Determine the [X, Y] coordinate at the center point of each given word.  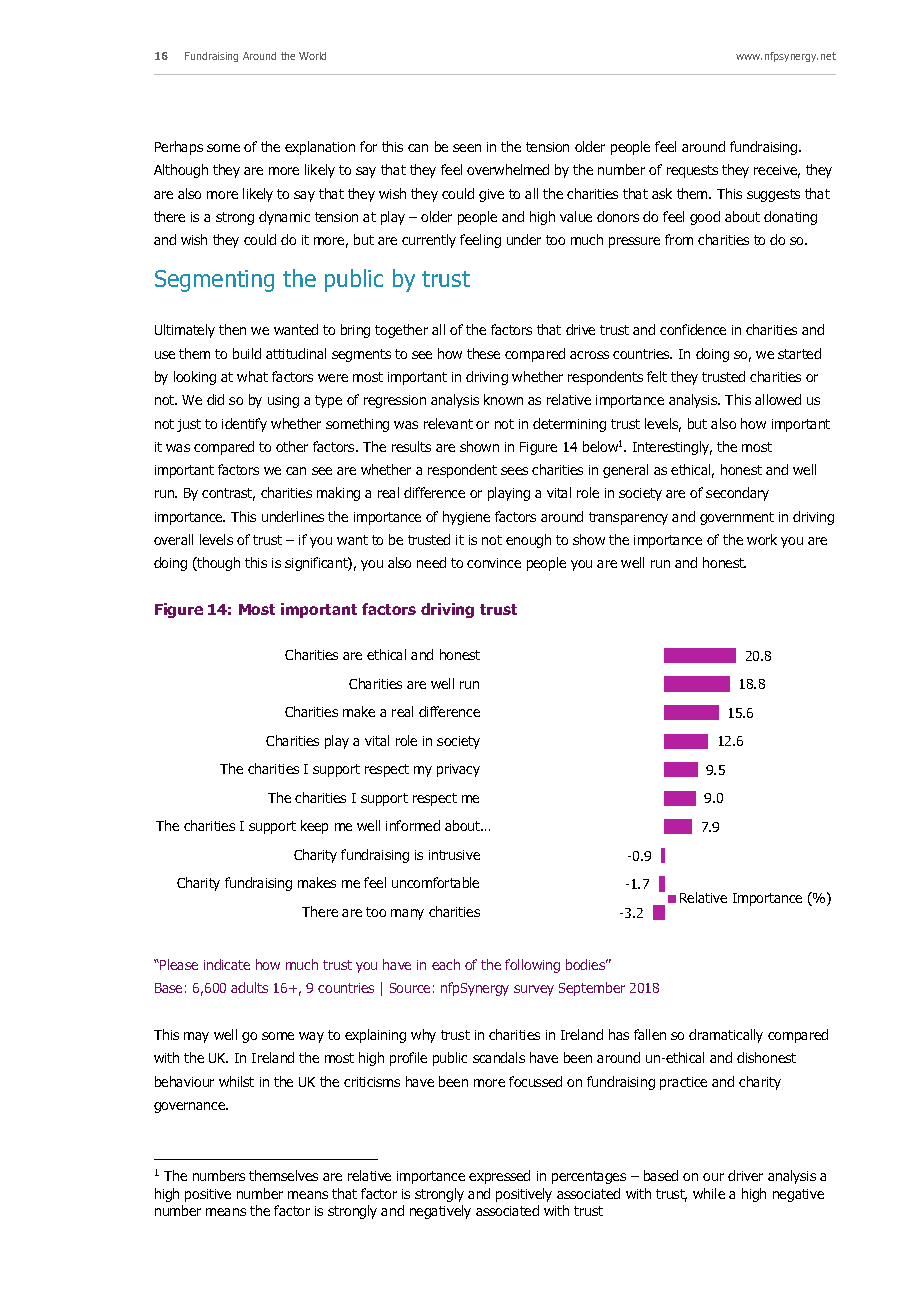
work [762, 539]
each [446, 964]
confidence [693, 329]
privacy [458, 770]
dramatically [726, 1036]
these [483, 353]
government [737, 518]
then [232, 329]
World [312, 56]
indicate [227, 964]
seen [467, 148]
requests [692, 171]
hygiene [466, 518]
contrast [228, 494]
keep [314, 827]
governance [191, 1107]
